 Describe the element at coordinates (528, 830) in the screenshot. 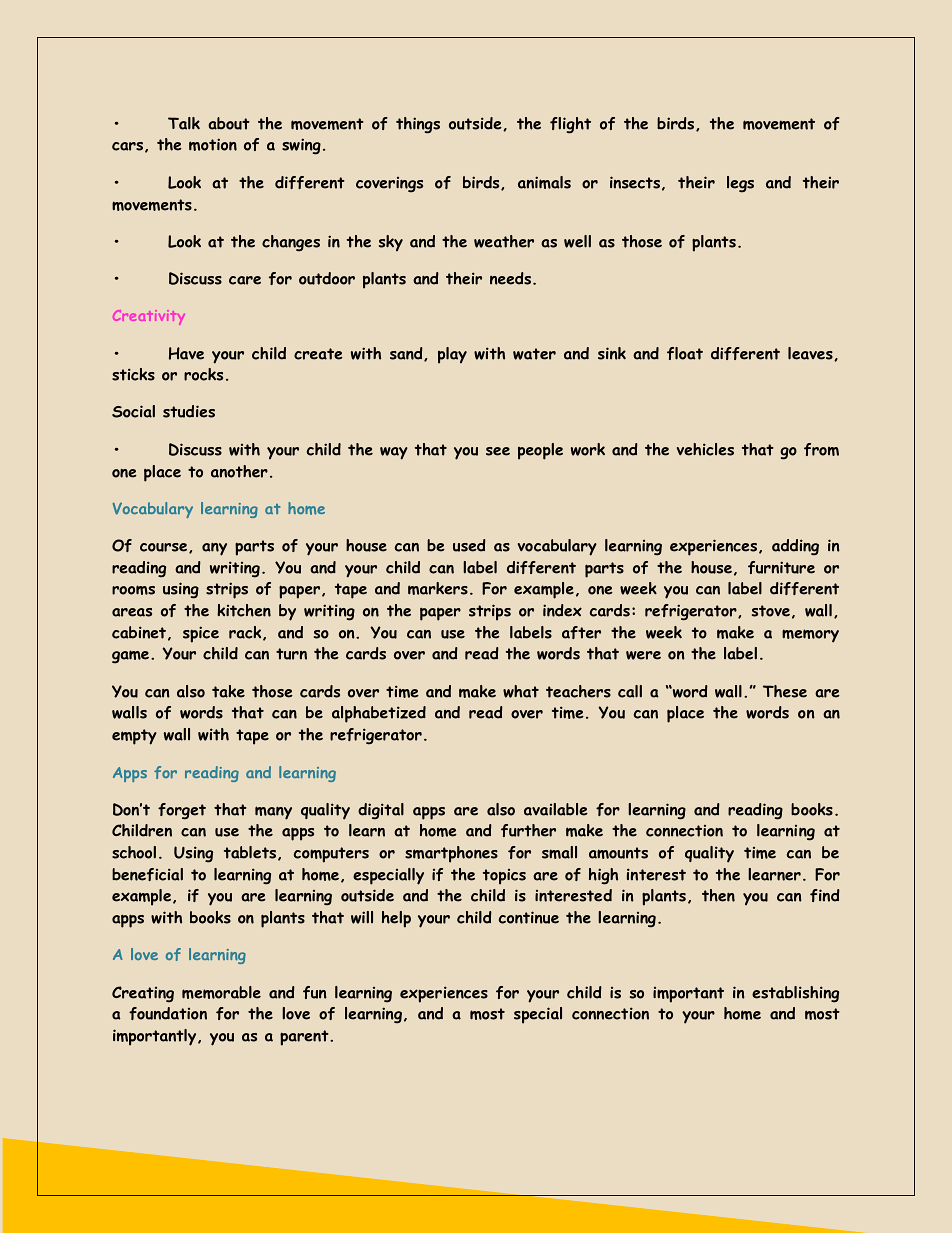

I see `further` at that location.
